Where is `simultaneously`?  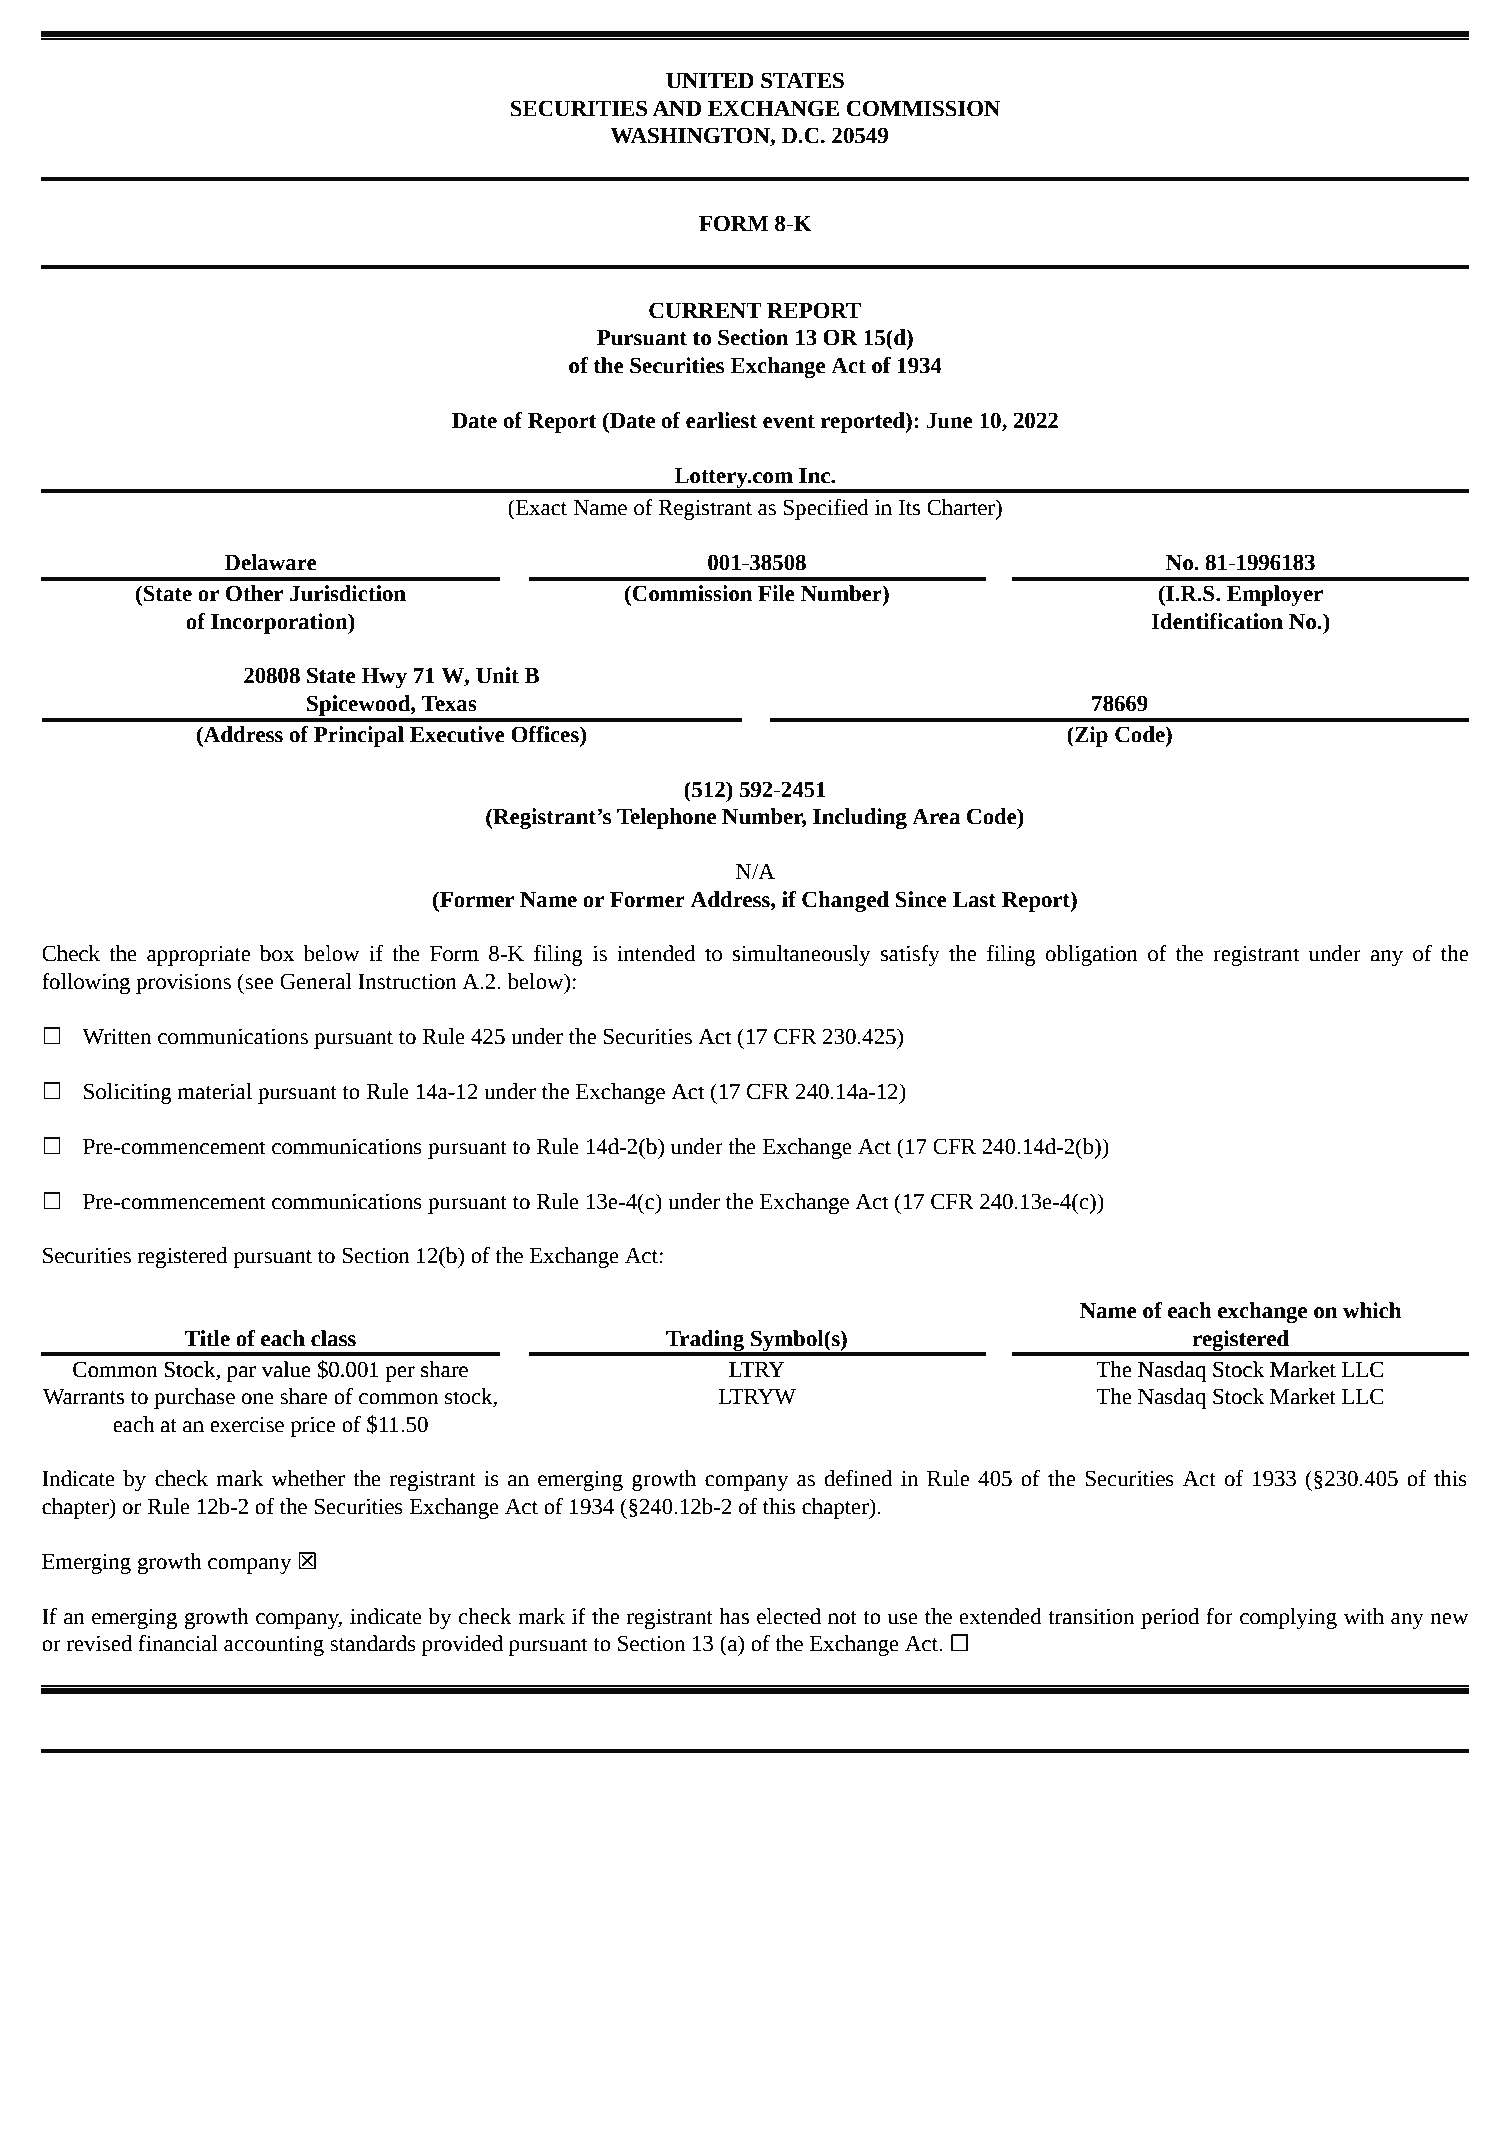
simultaneously is located at coordinates (801, 955).
